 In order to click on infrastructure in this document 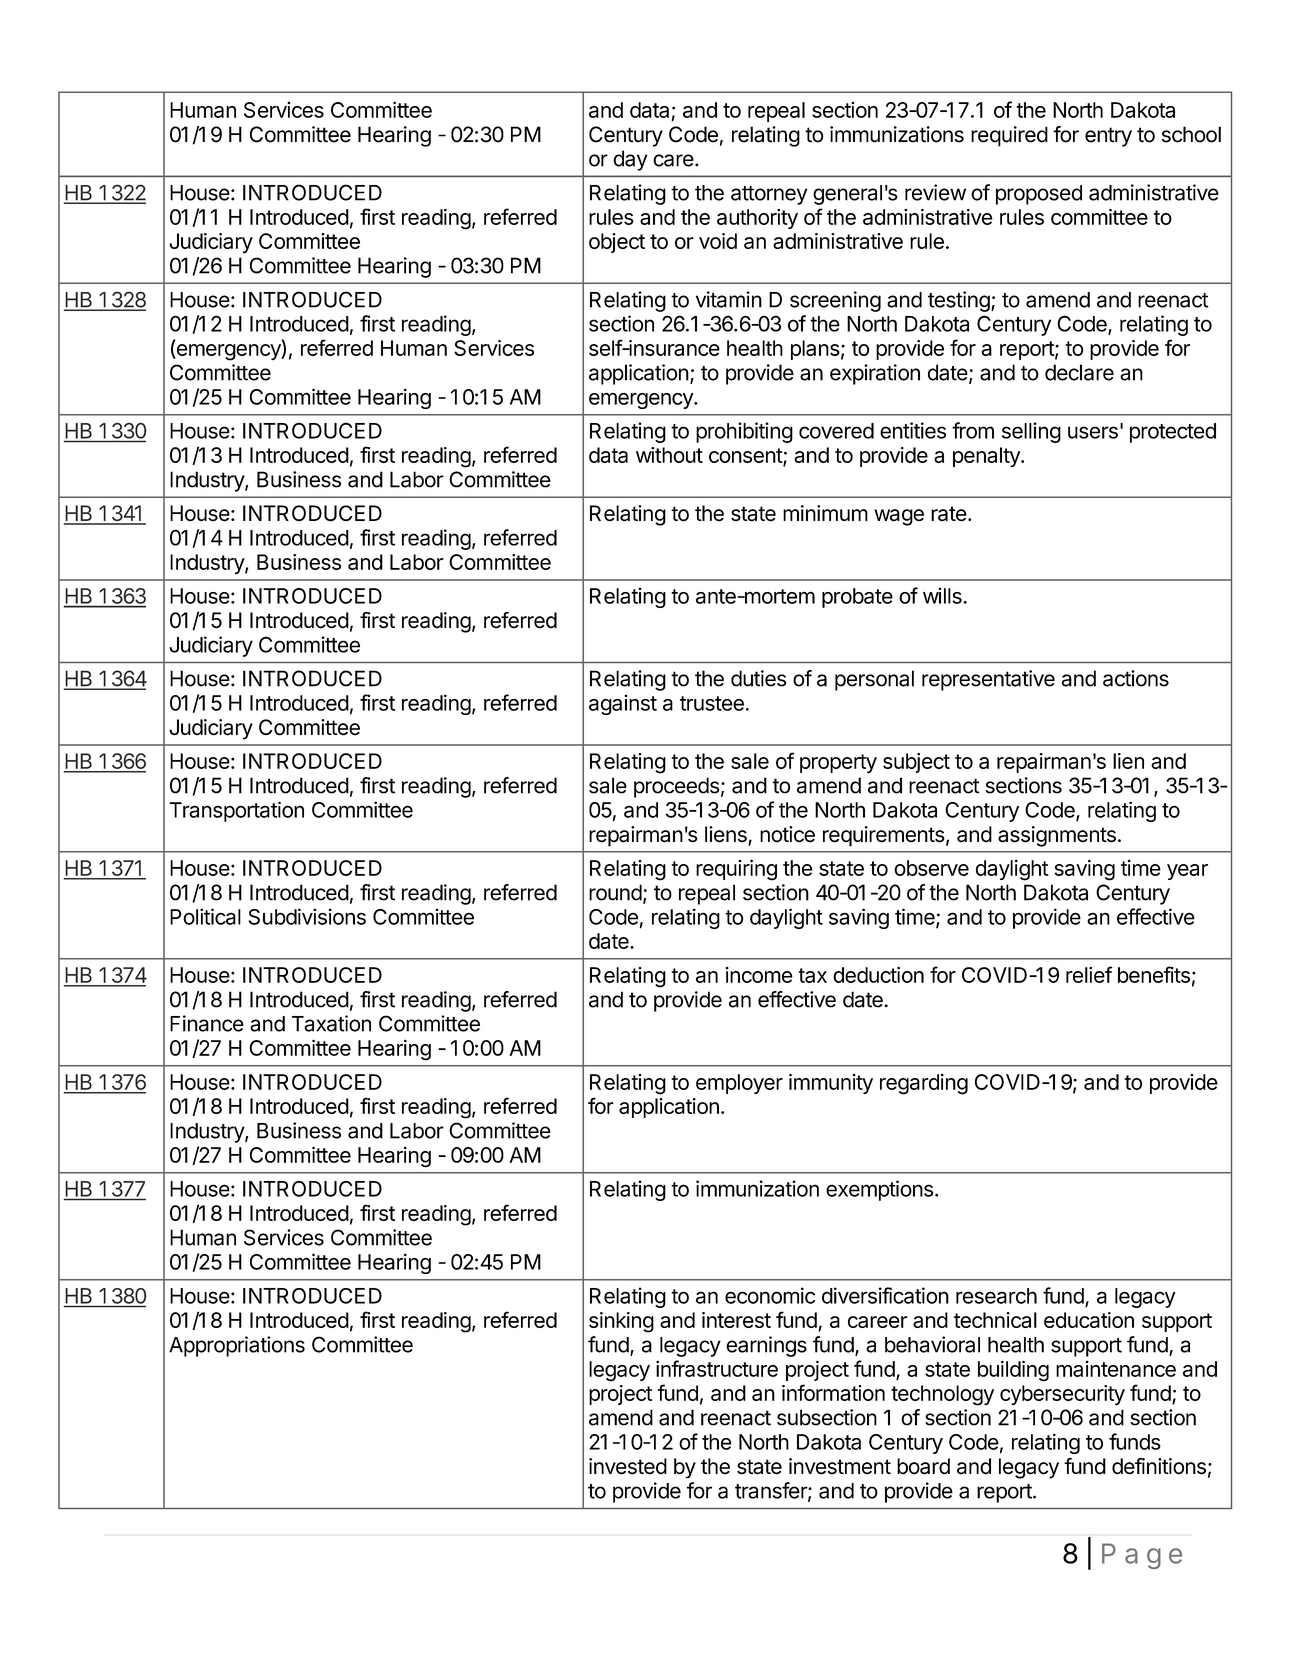, I will do `click(717, 1368)`.
